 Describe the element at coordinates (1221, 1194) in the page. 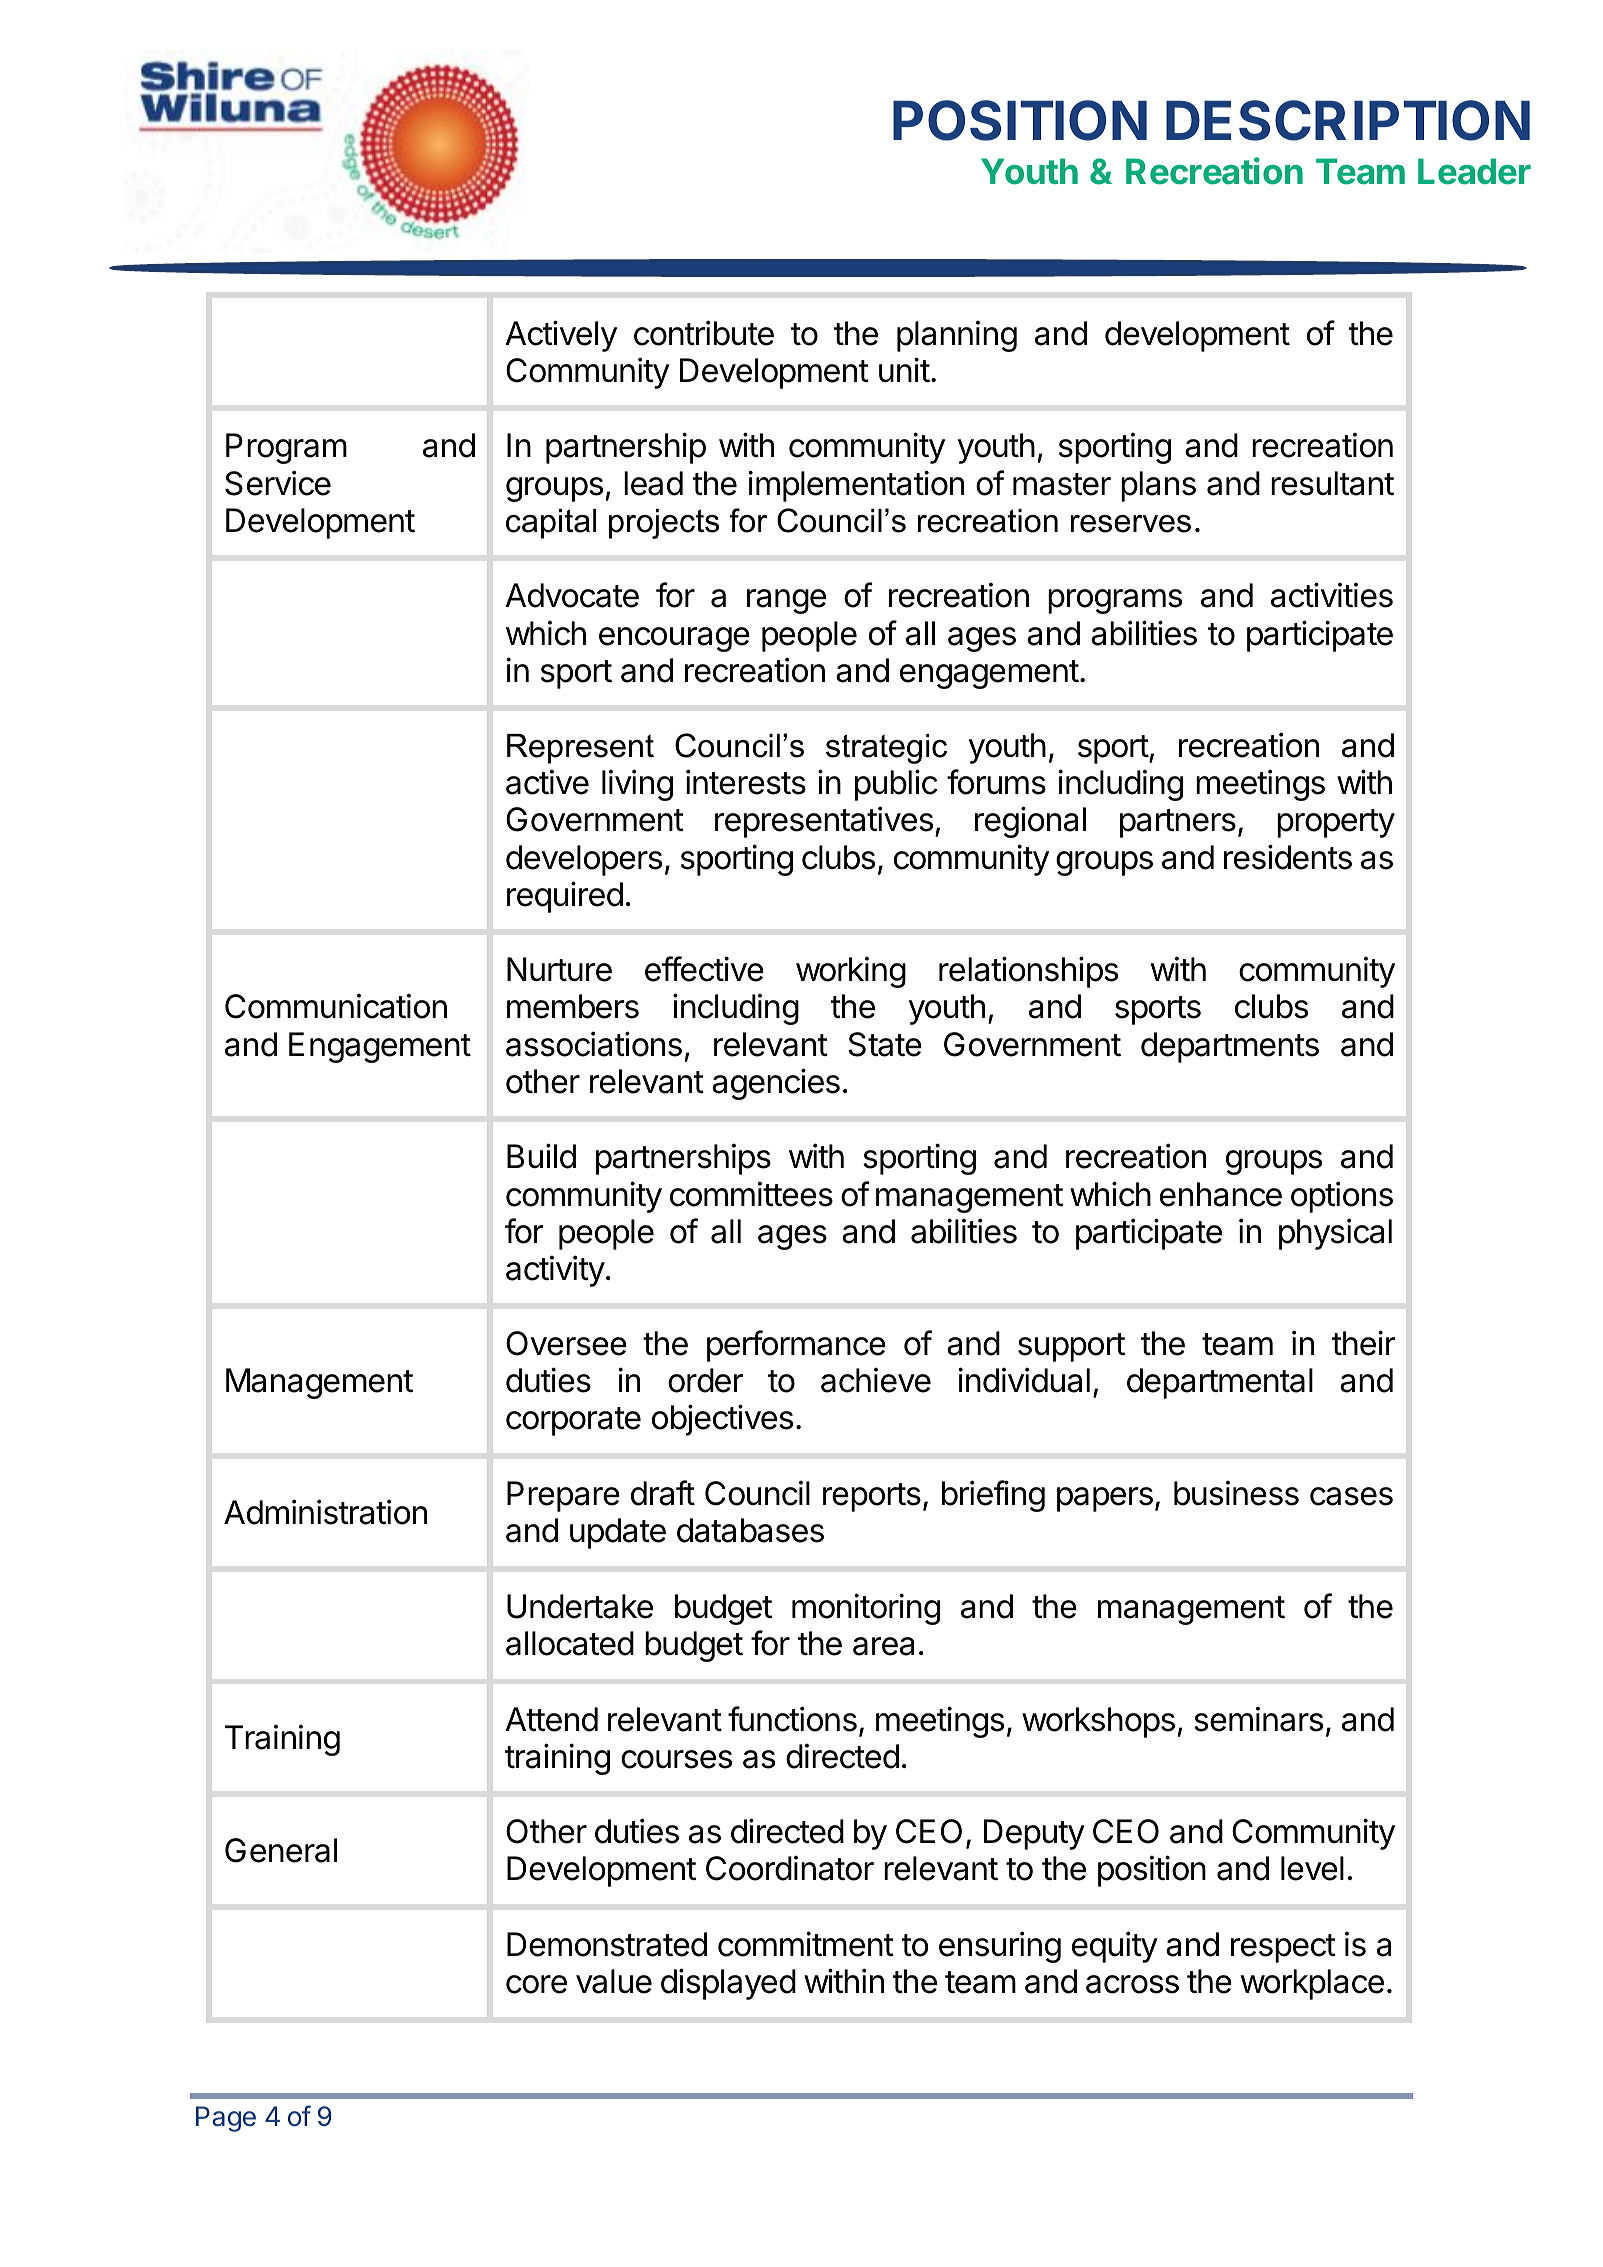

I see `enhance` at that location.
